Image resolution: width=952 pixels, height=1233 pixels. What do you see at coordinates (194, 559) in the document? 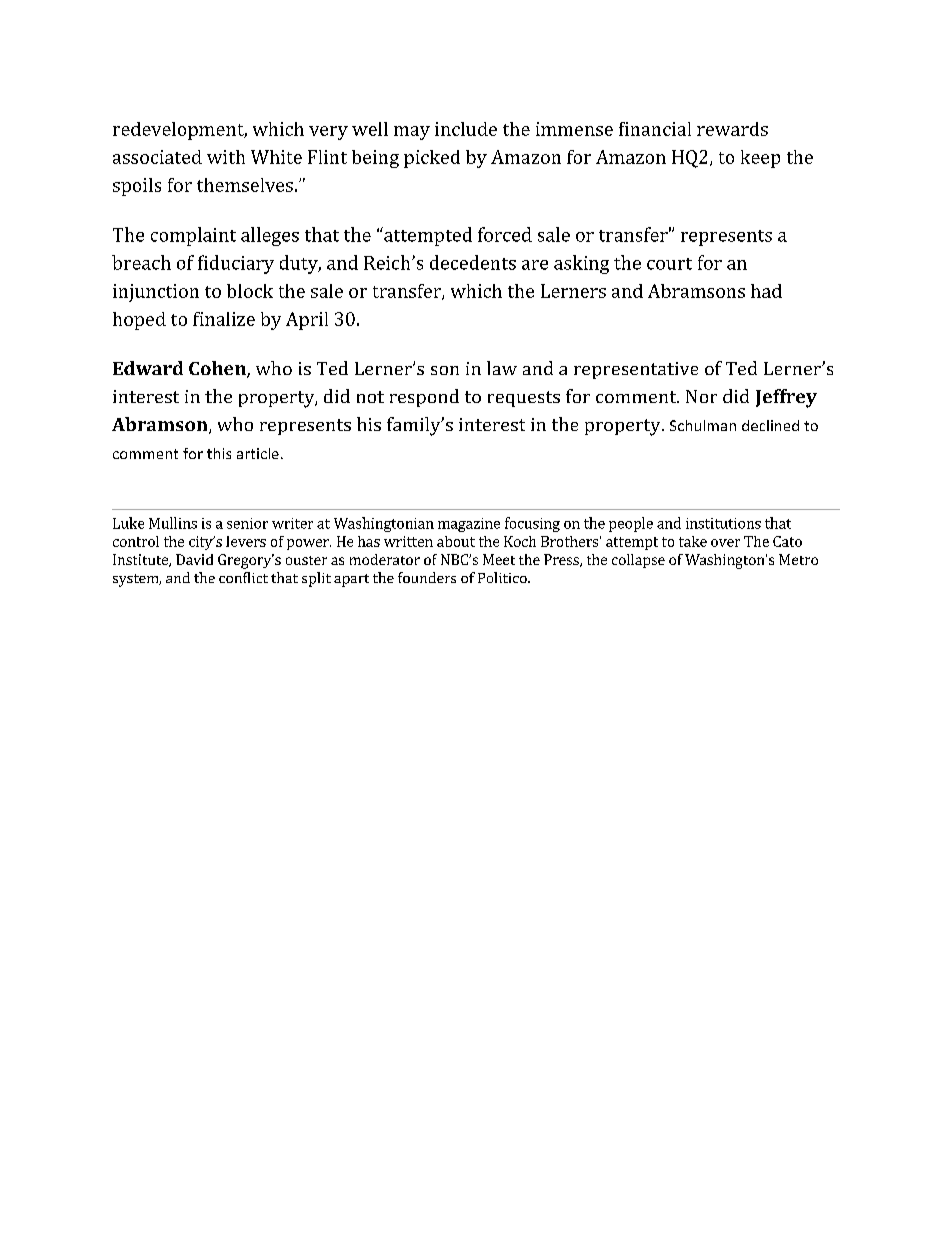
I see `David` at bounding box center [194, 559].
